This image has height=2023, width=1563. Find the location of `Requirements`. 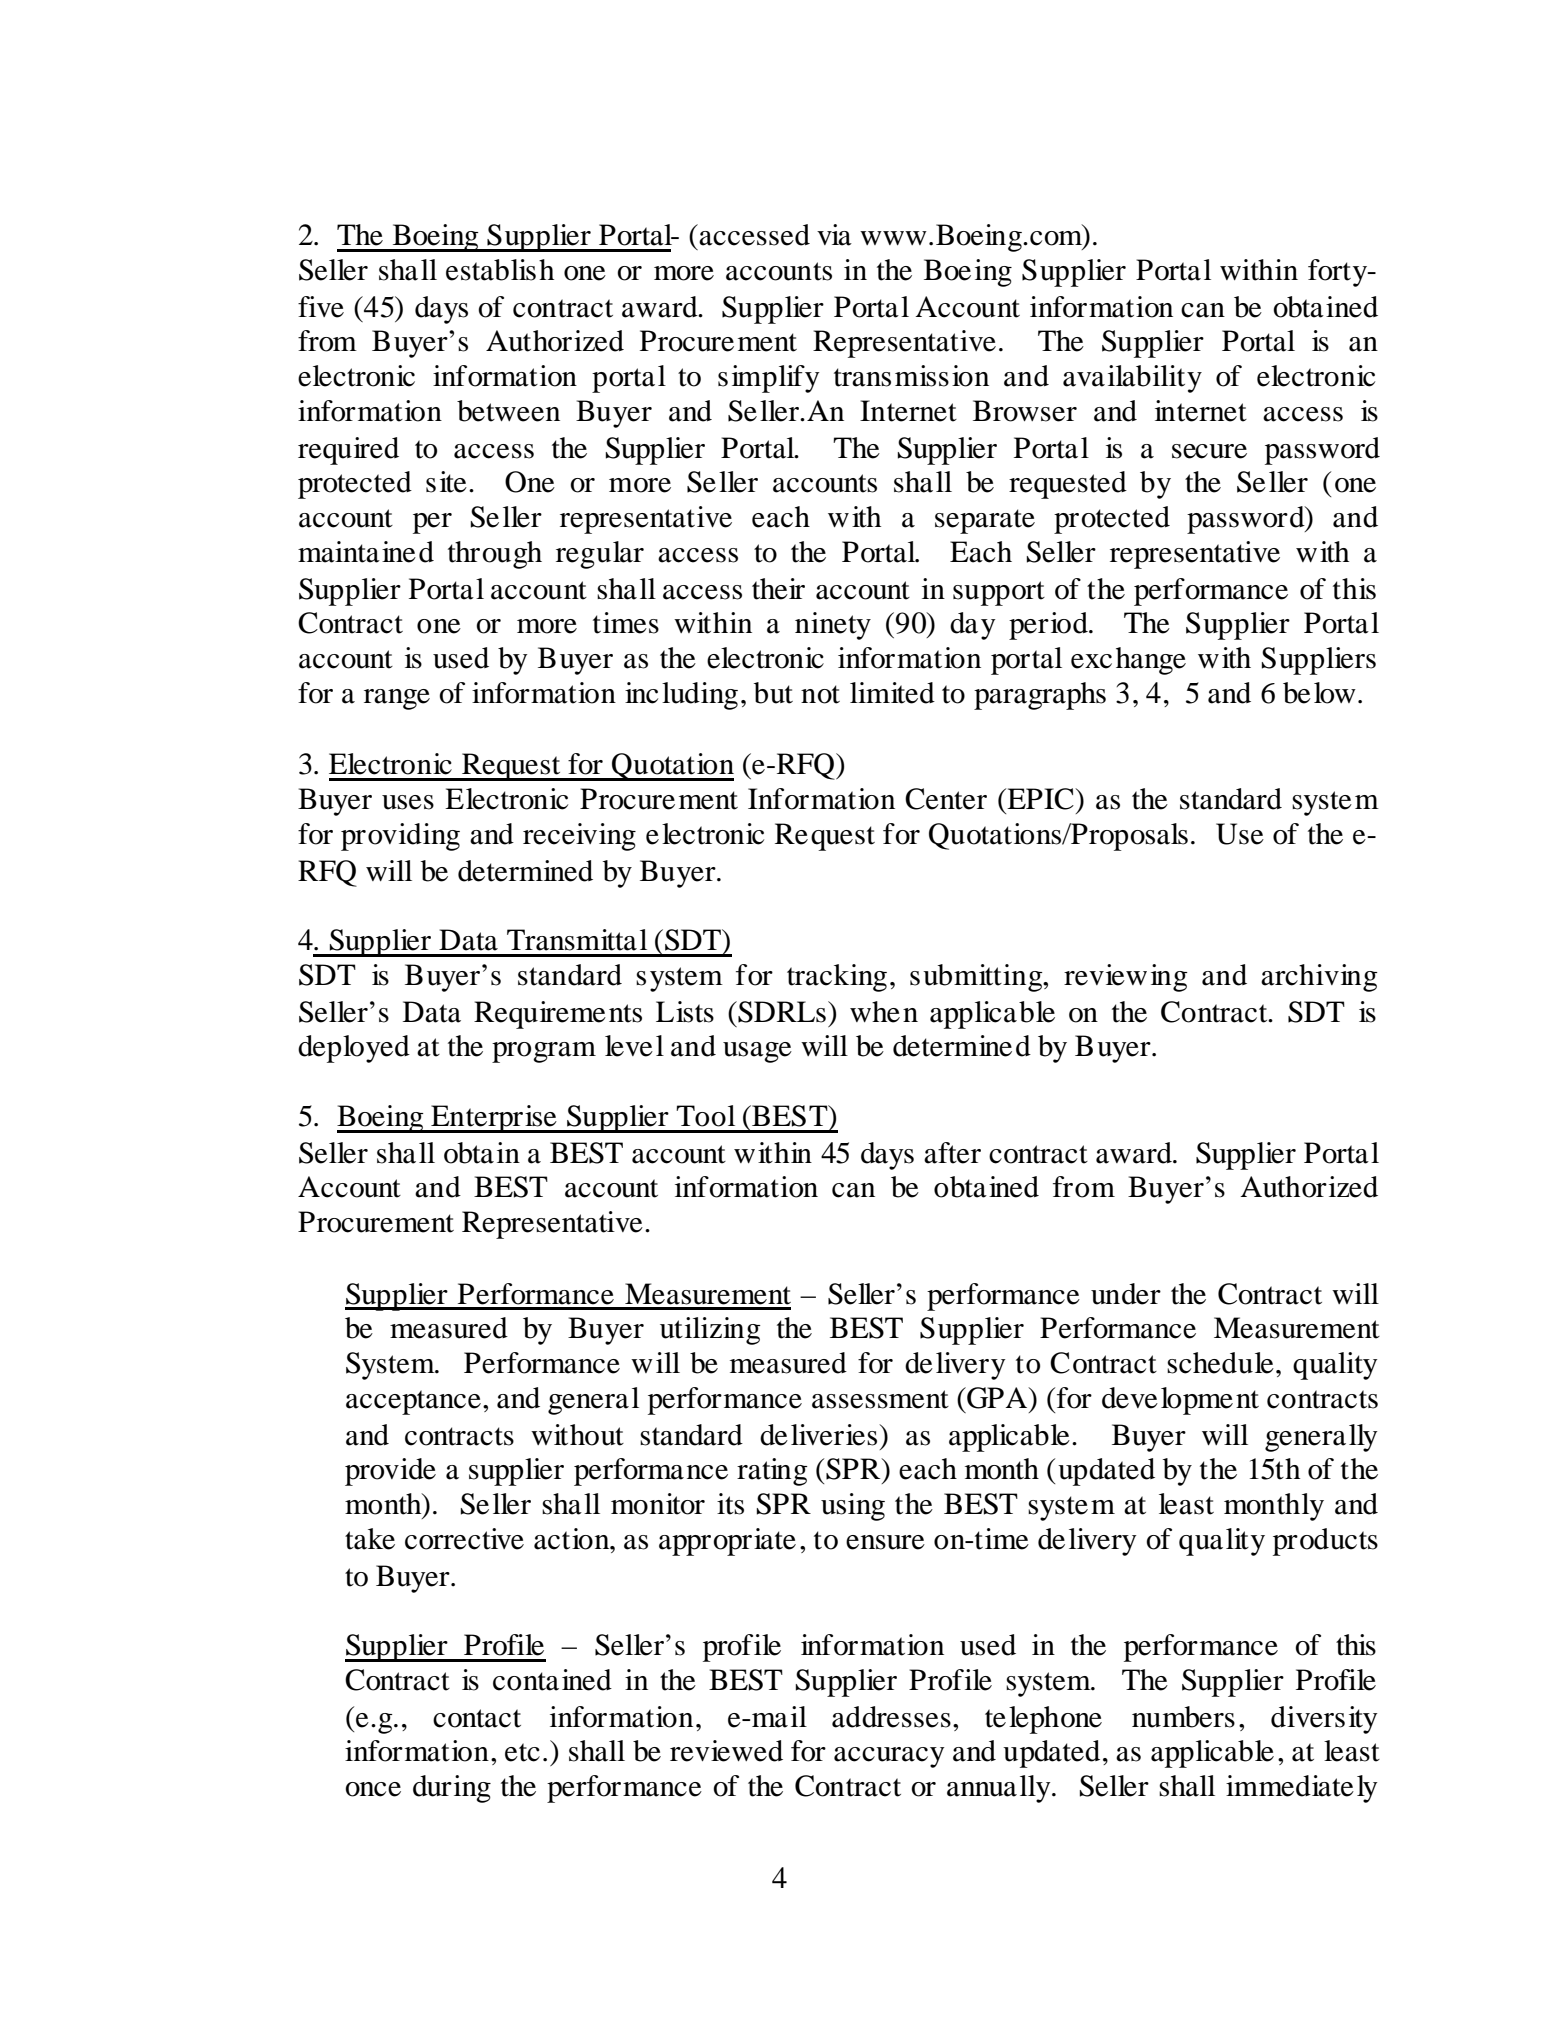

Requirements is located at coordinates (558, 1015).
